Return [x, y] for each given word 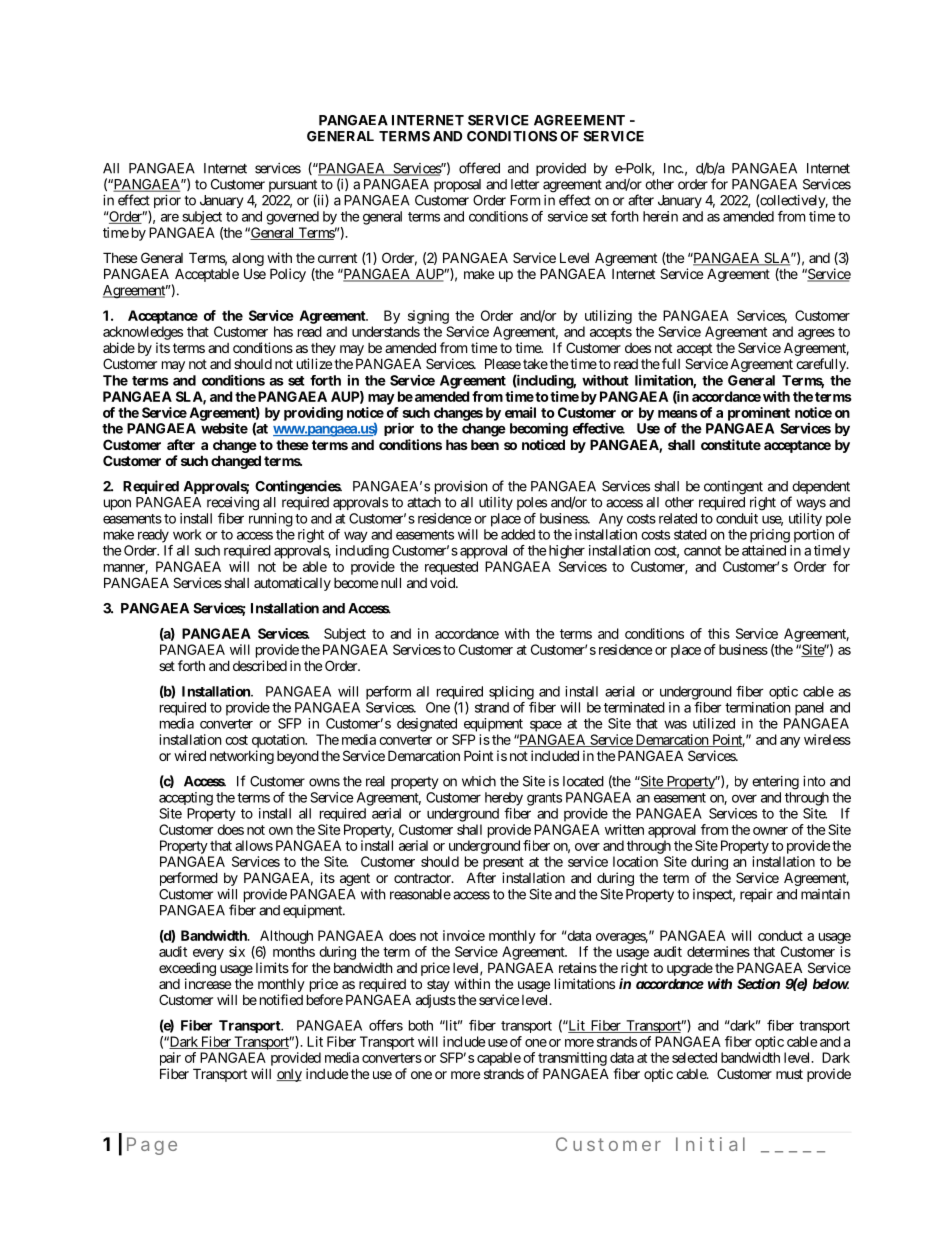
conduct [780, 935]
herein [660, 216]
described [260, 665]
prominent [759, 414]
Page [152, 1146]
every [208, 954]
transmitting [572, 1059]
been [485, 444]
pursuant [293, 187]
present [503, 863]
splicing [511, 693]
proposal [457, 185]
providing [313, 414]
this [719, 633]
